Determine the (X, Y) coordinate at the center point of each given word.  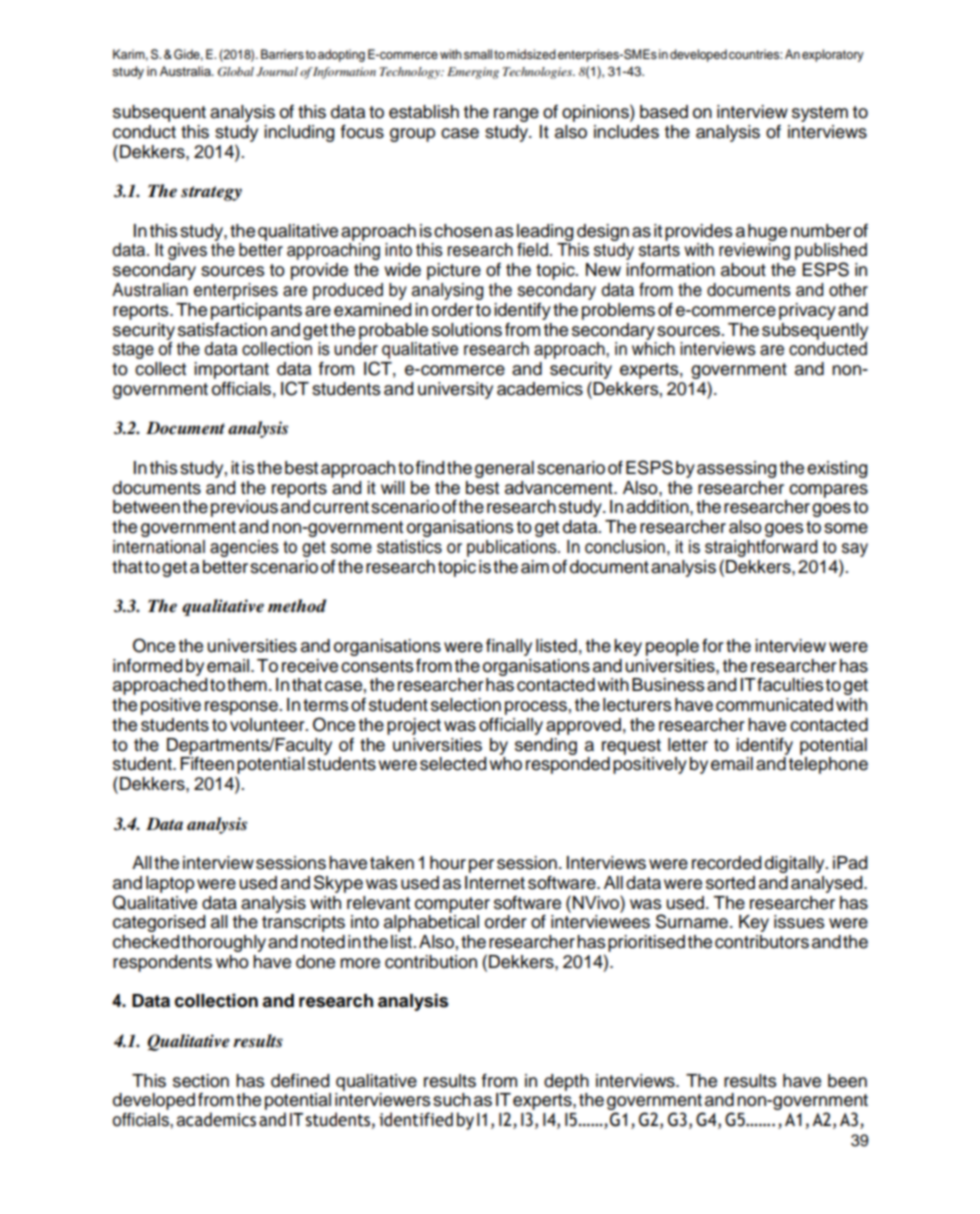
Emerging (473, 73)
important (231, 370)
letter (688, 745)
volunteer (268, 725)
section (201, 1081)
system (820, 114)
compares (828, 491)
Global (236, 72)
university (455, 390)
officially (511, 726)
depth (566, 1082)
